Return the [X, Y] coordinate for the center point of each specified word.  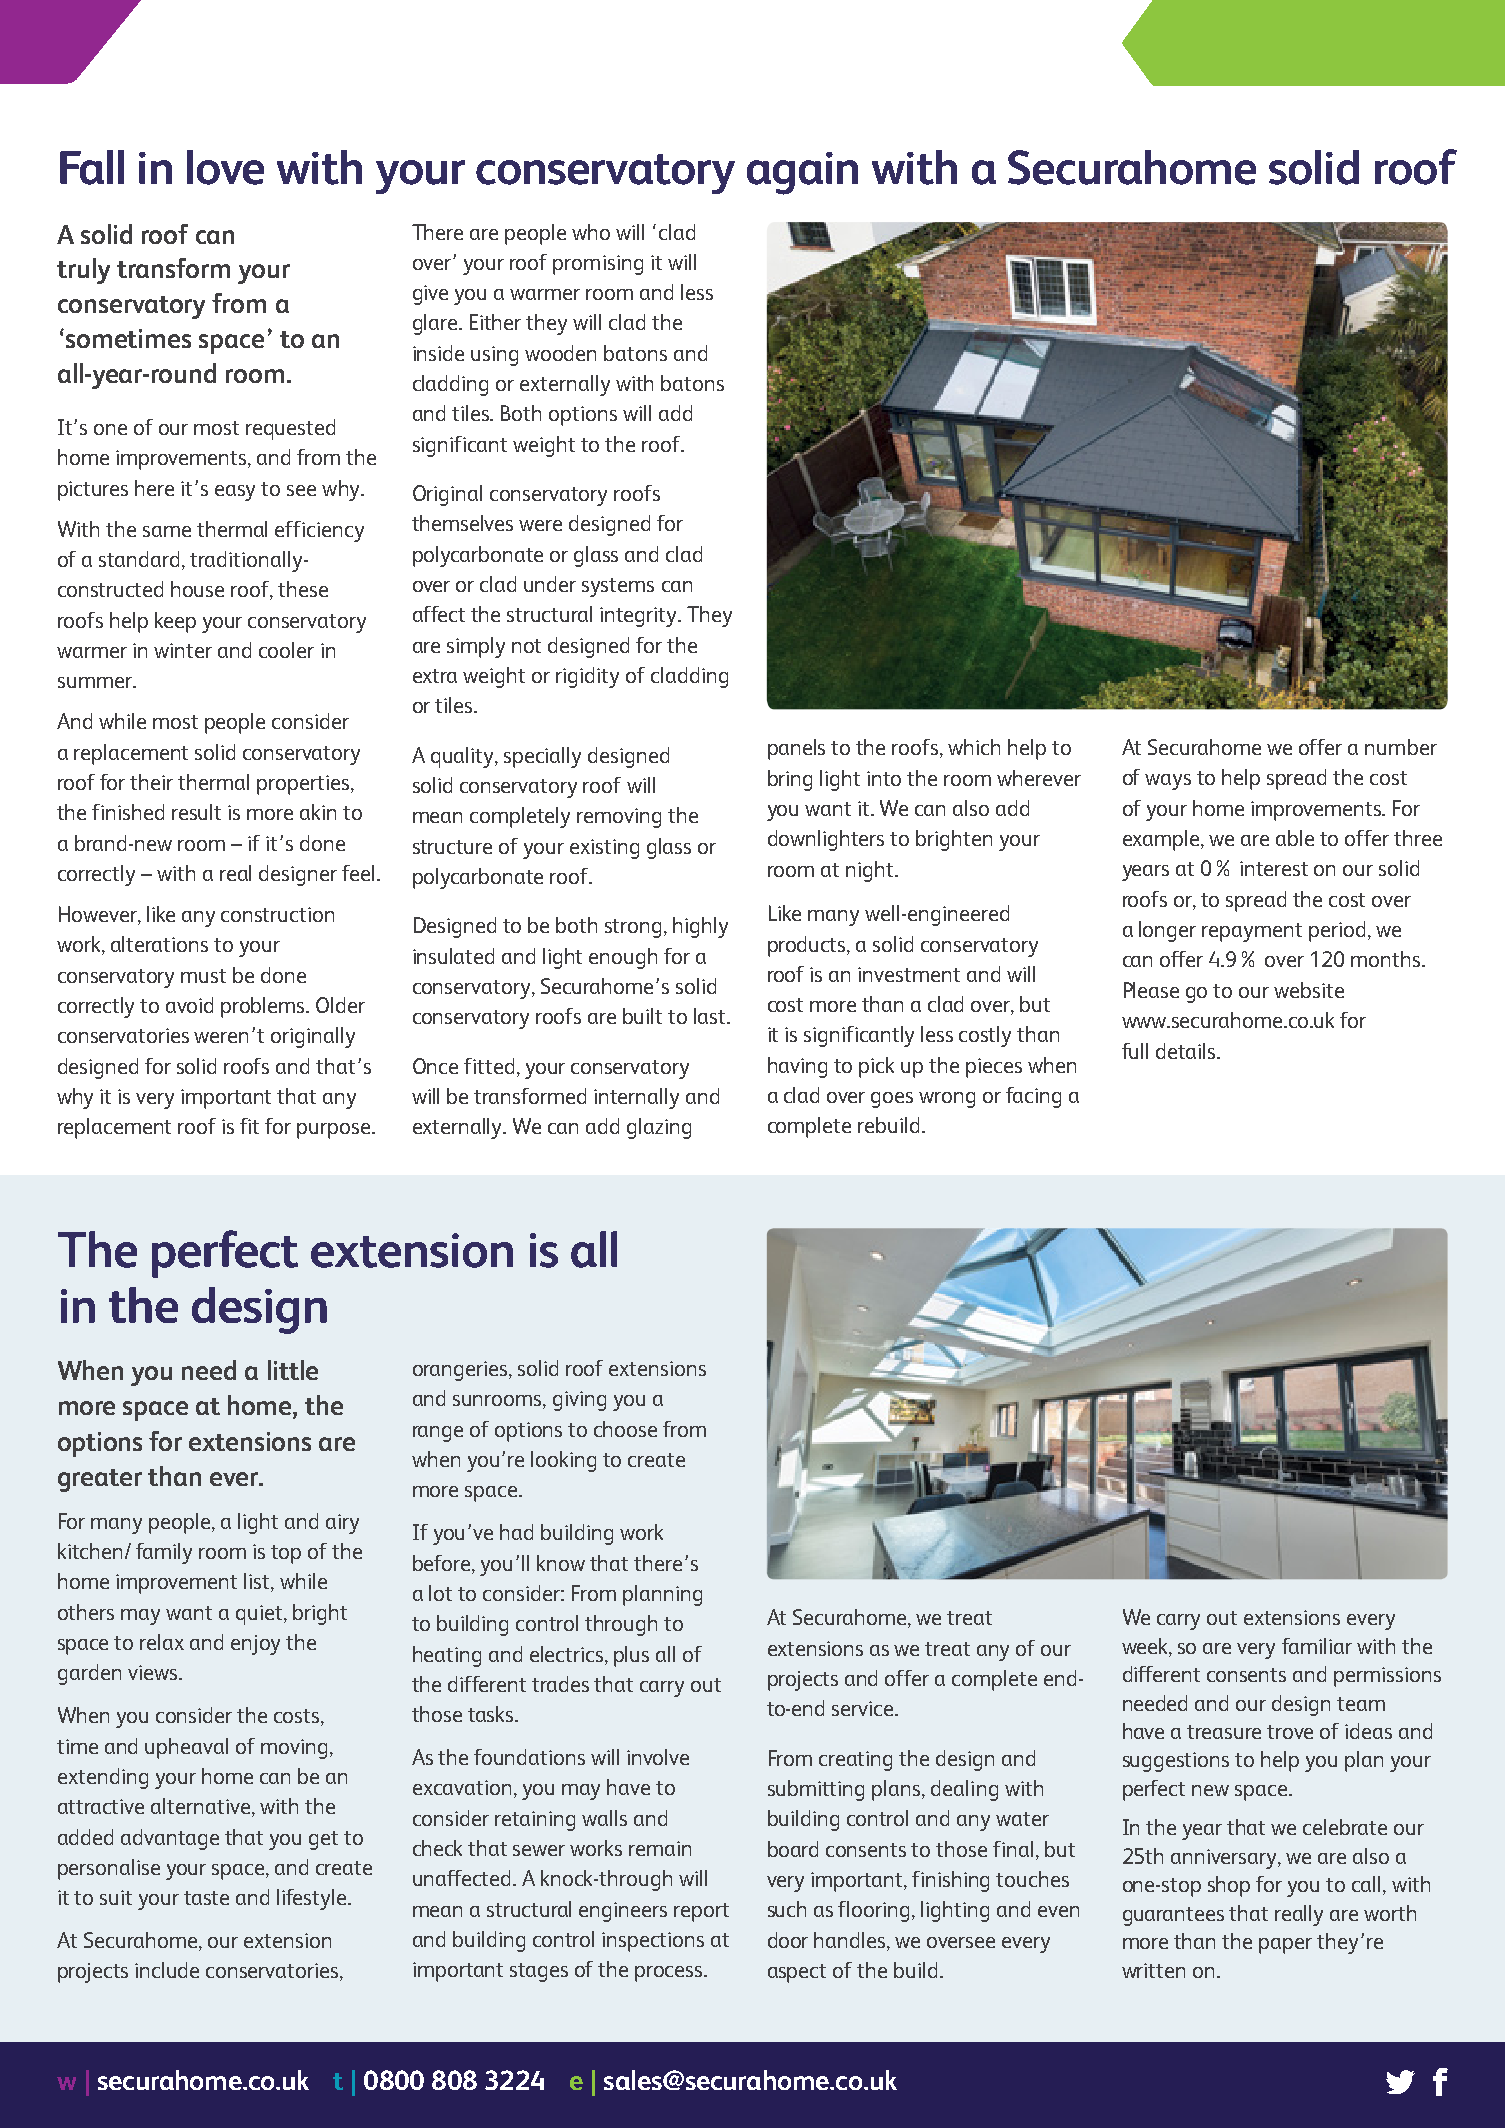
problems [264, 1007]
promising [598, 265]
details [1187, 1051]
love [225, 167]
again [802, 173]
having [797, 1067]
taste [206, 1898]
